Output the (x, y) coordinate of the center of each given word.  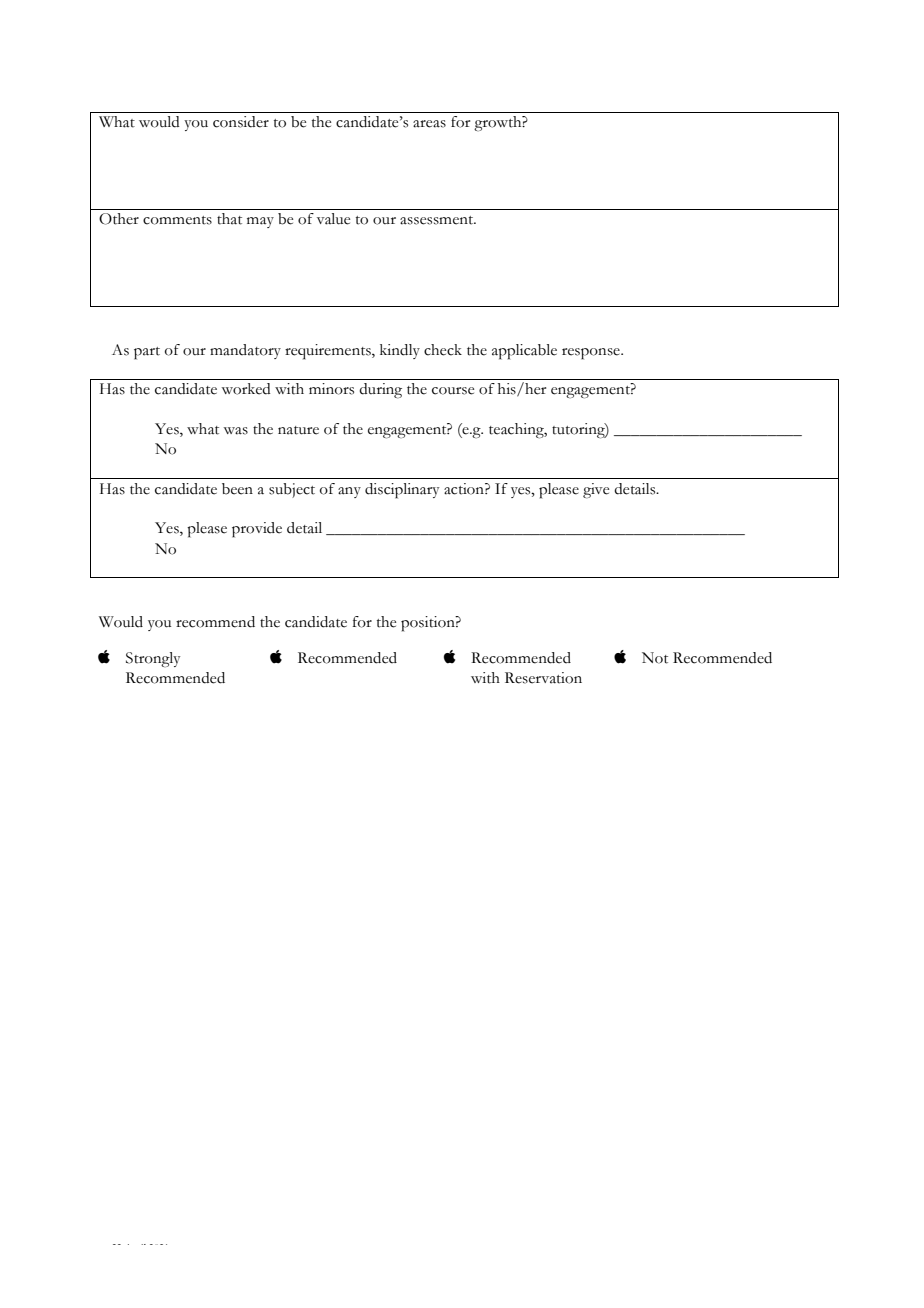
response (592, 354)
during (380, 391)
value (333, 219)
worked (246, 389)
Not (655, 658)
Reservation (543, 678)
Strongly (153, 659)
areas (429, 124)
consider (241, 122)
